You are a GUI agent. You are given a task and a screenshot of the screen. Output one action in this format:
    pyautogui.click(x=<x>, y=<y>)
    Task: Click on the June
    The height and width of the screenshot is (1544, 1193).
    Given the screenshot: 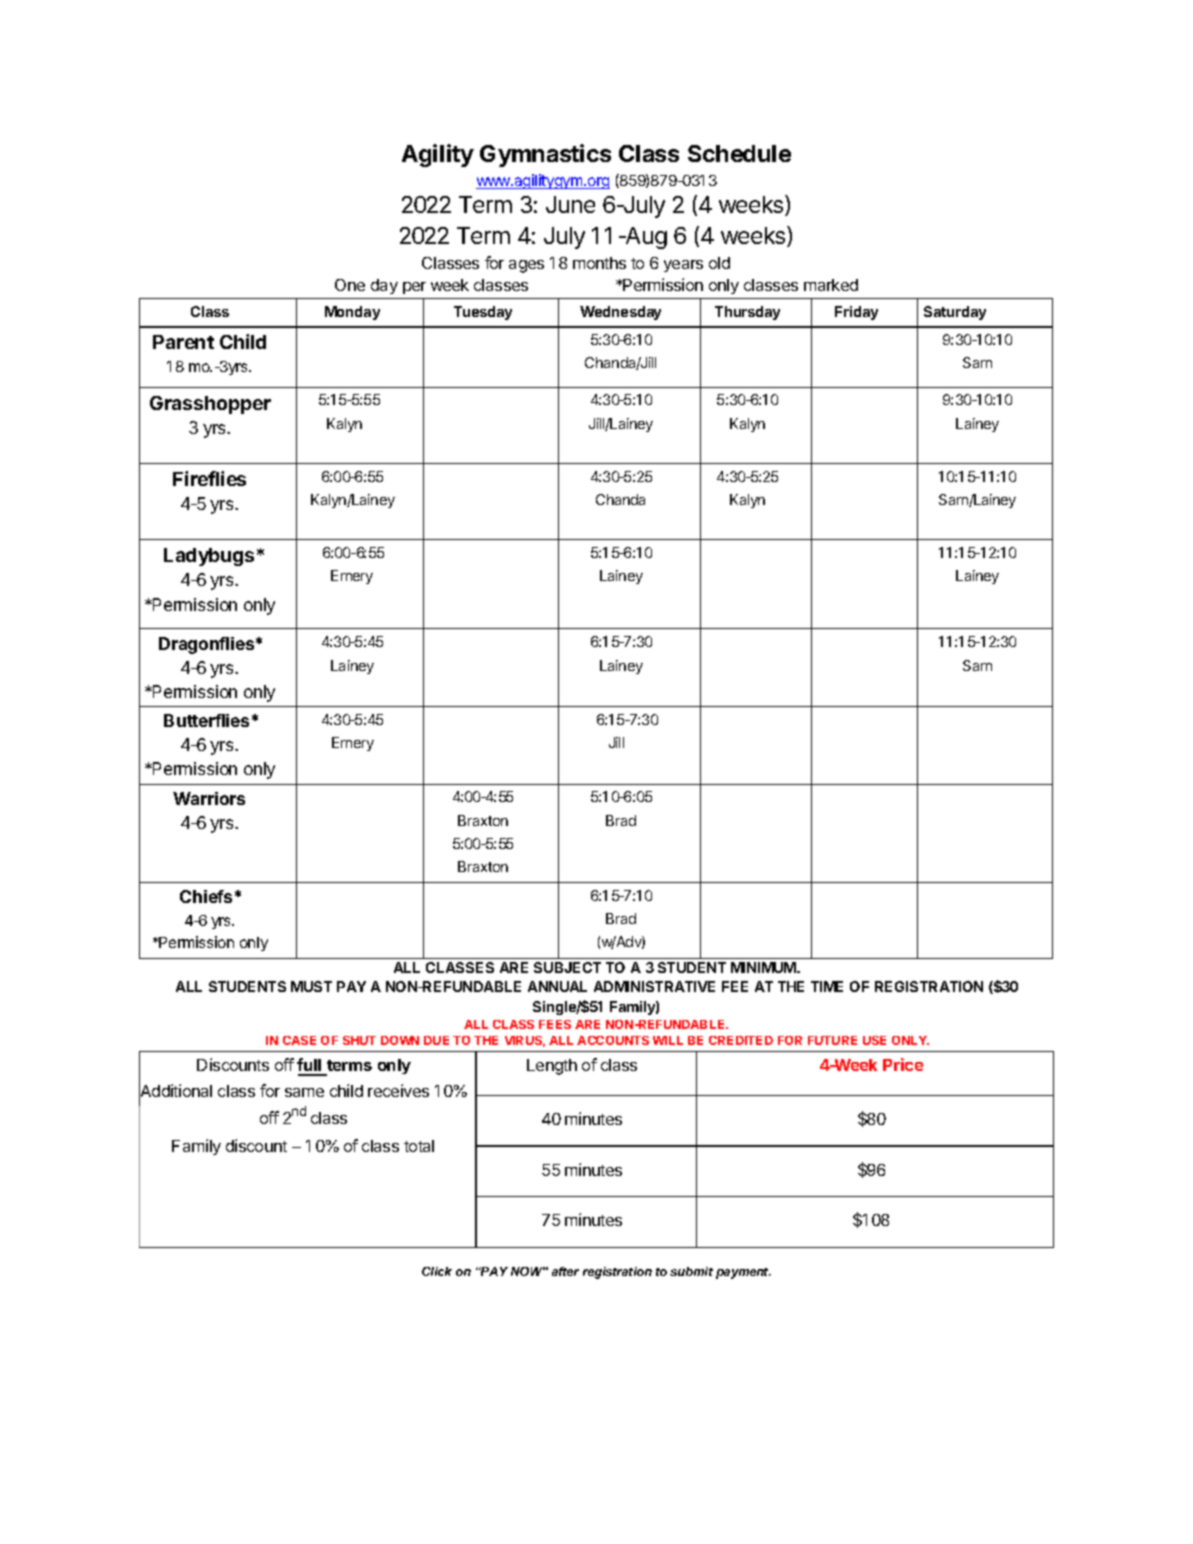 What is the action you would take?
    pyautogui.click(x=570, y=204)
